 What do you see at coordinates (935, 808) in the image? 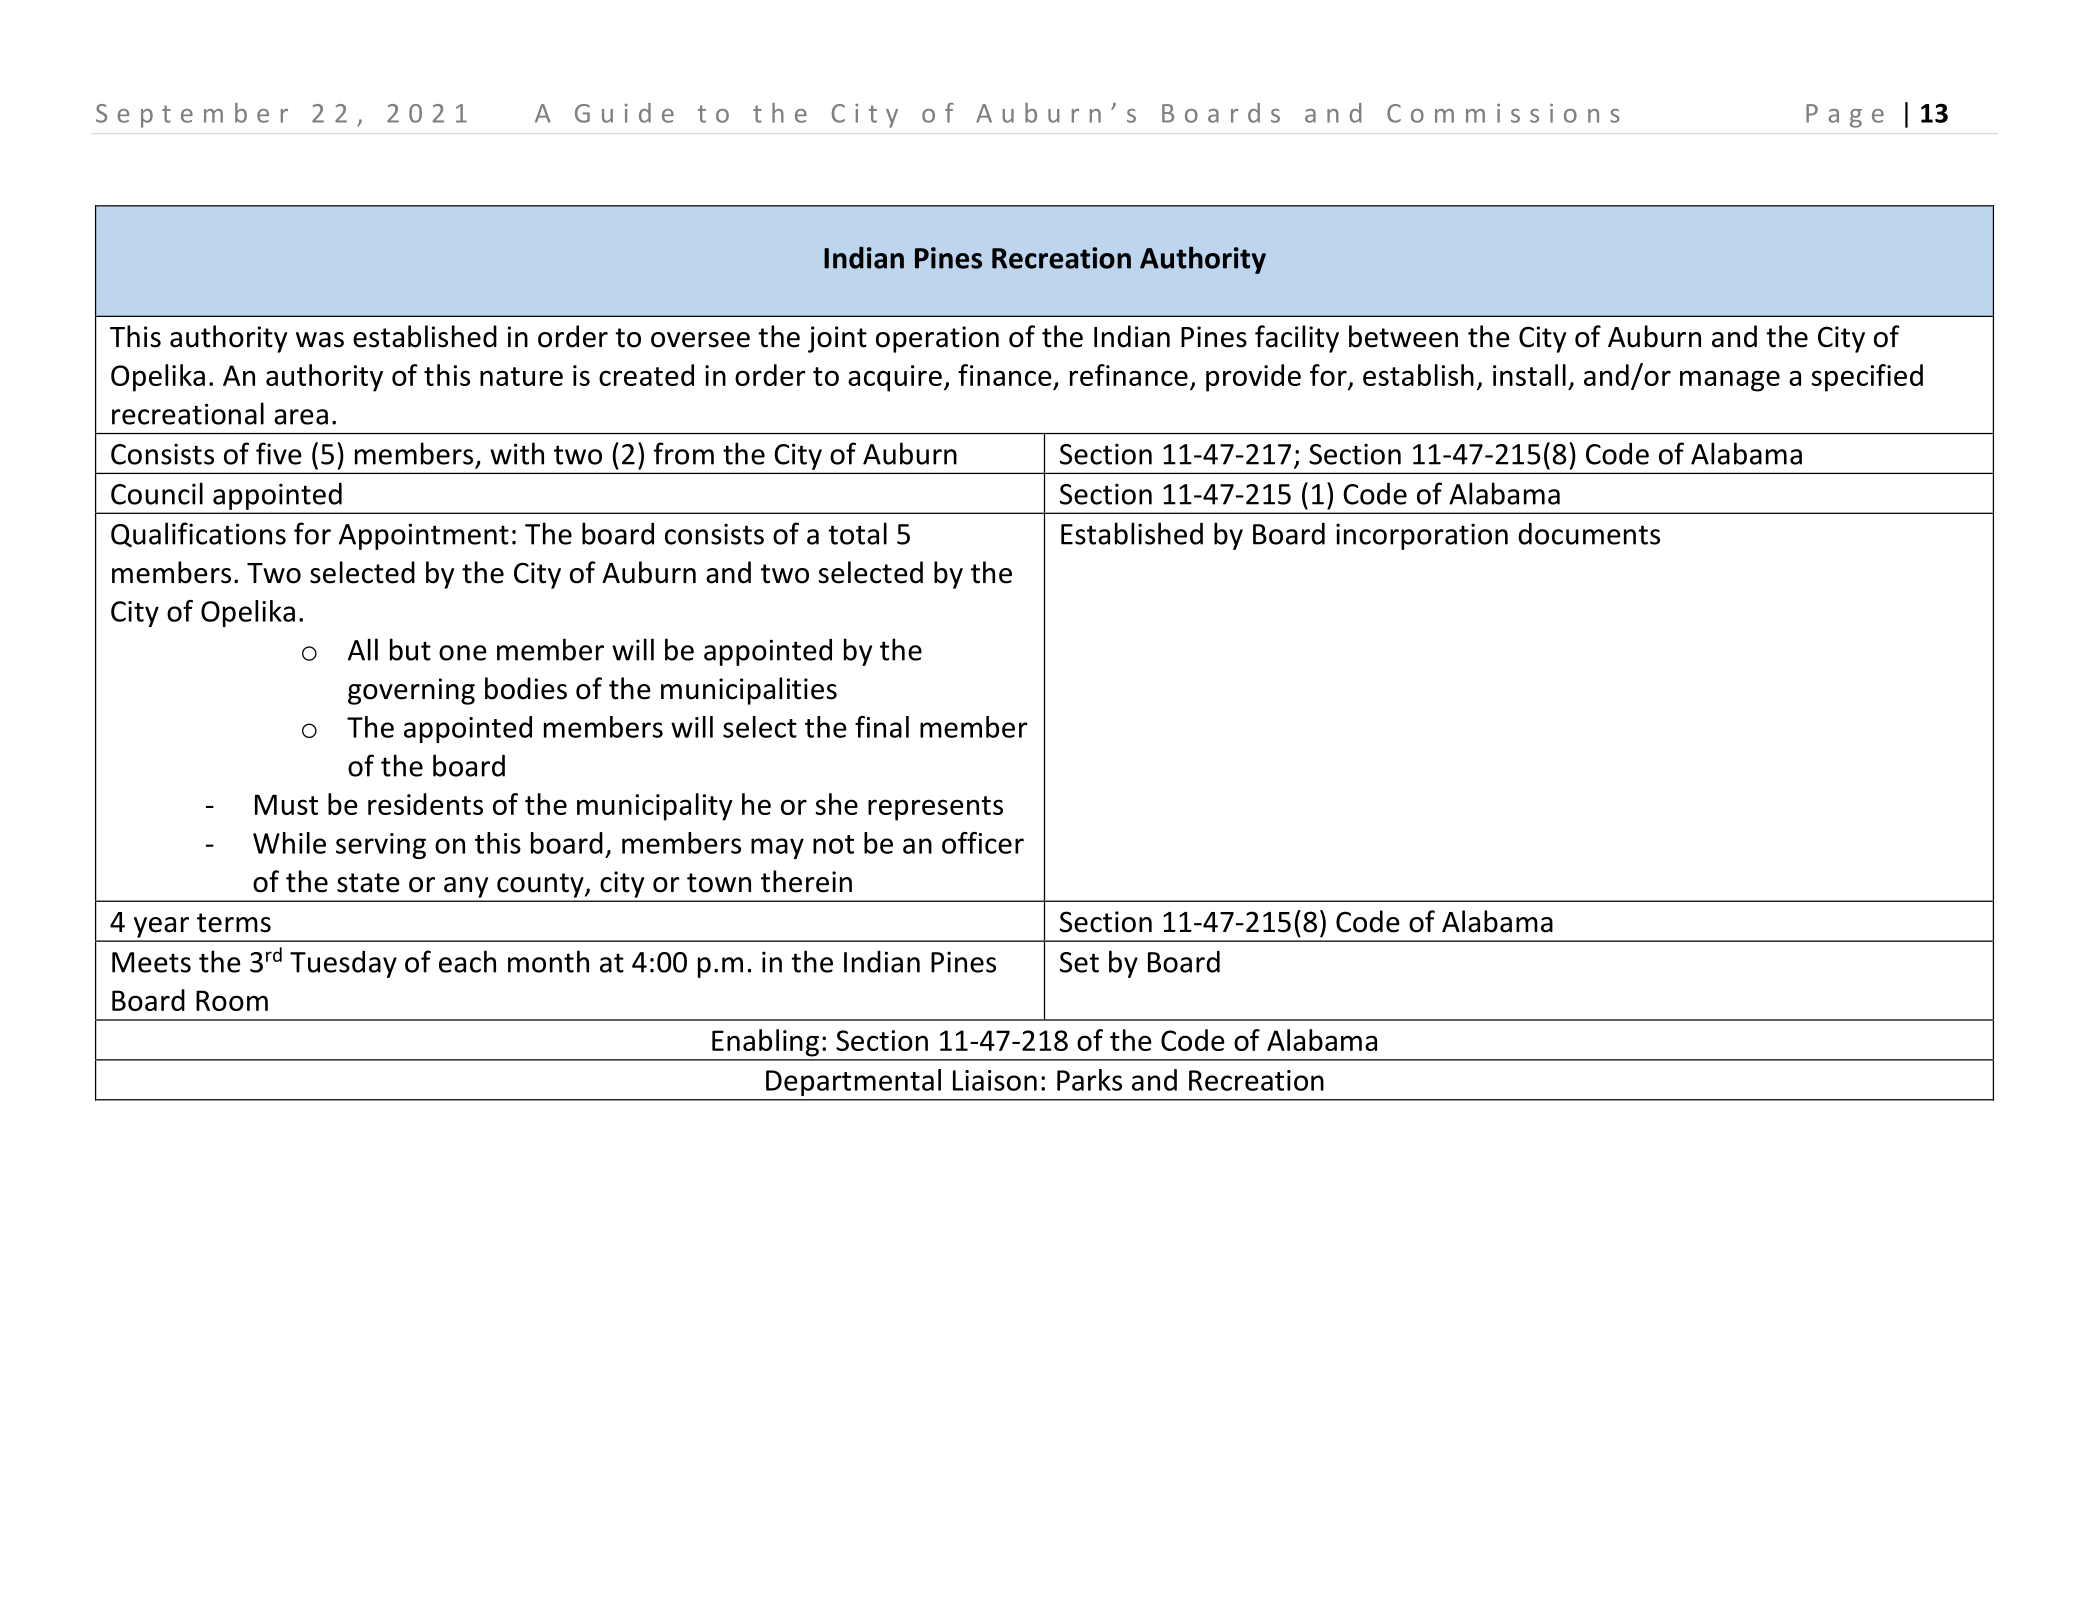
I see `represents` at bounding box center [935, 808].
